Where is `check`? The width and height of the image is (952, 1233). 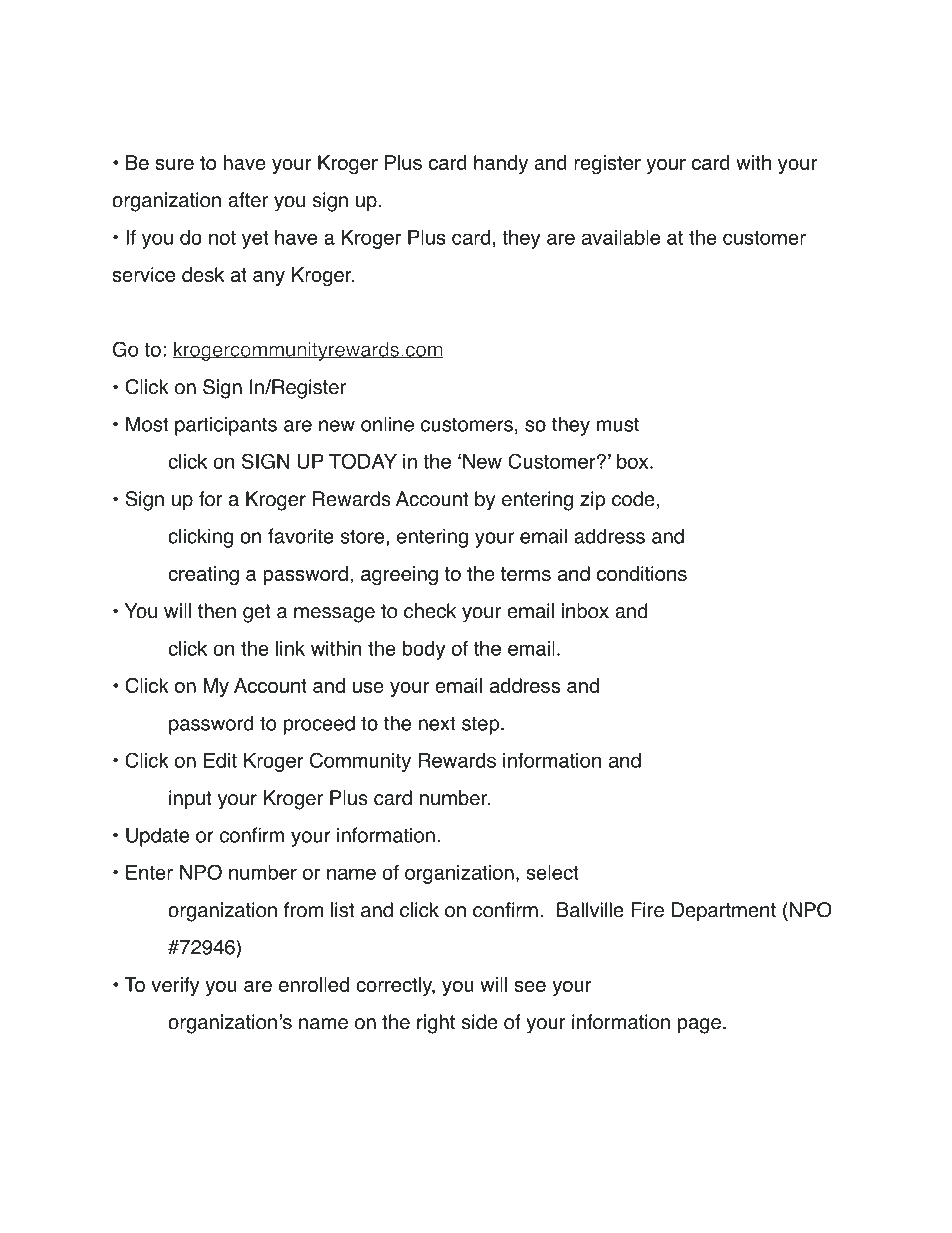
check is located at coordinates (430, 611).
